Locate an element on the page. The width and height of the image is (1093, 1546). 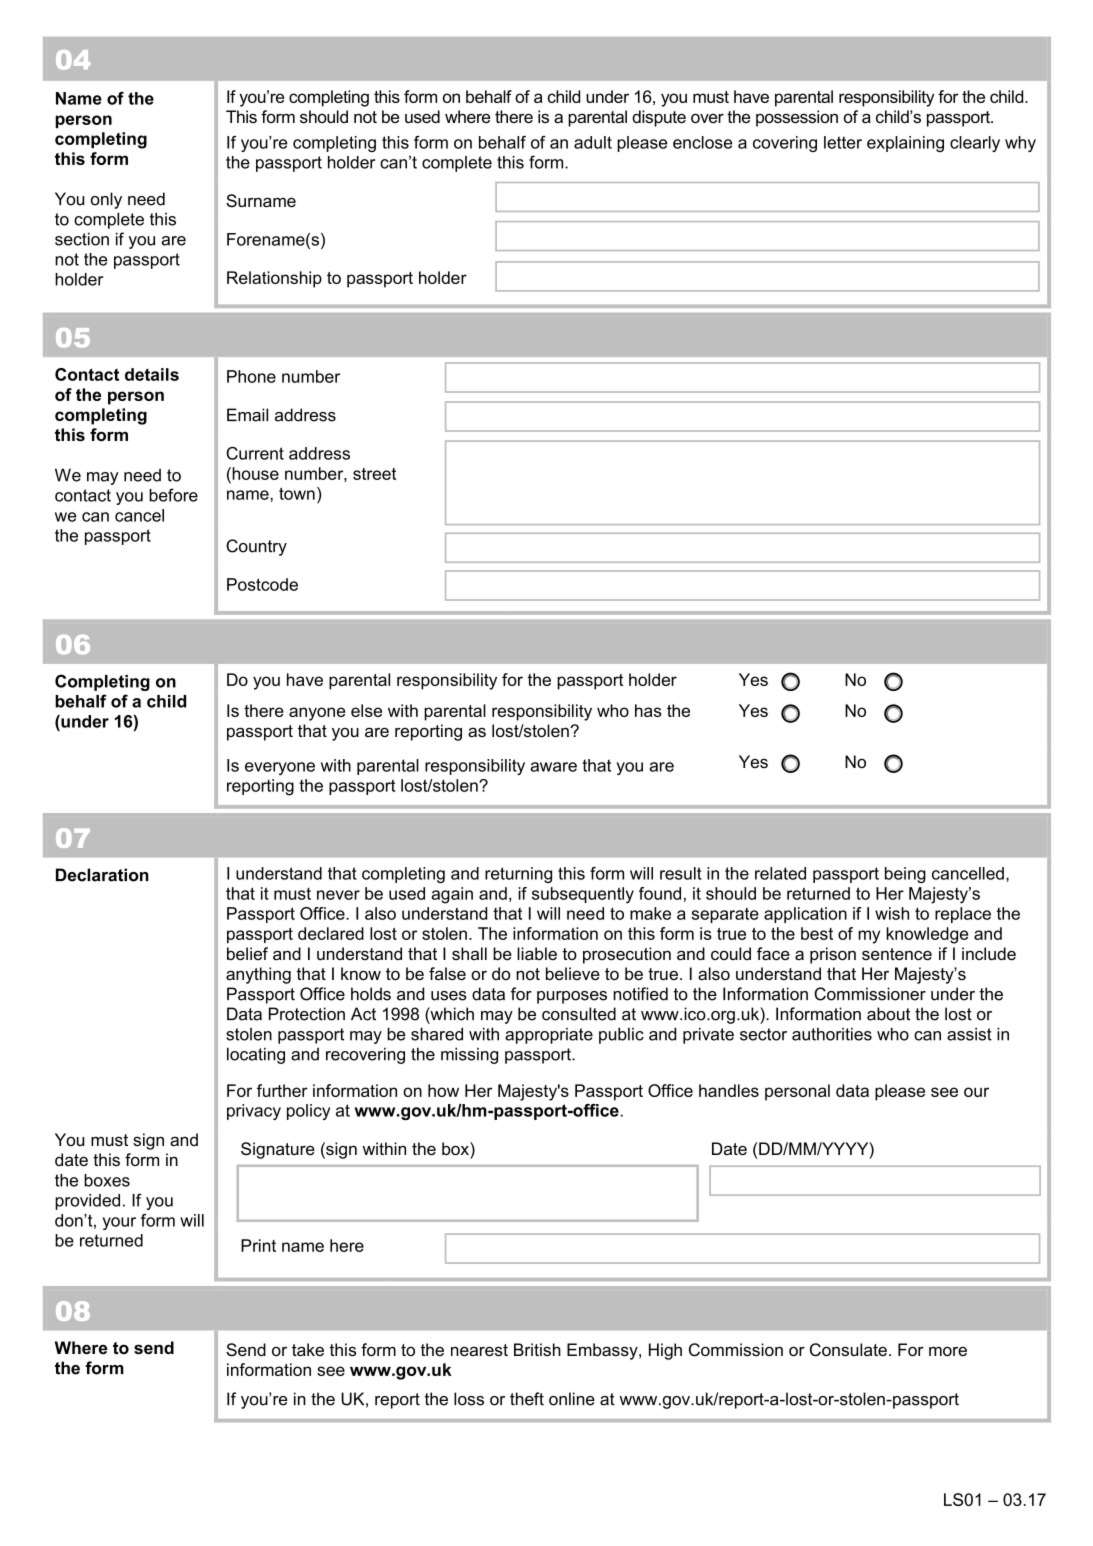
more is located at coordinates (948, 1351).
